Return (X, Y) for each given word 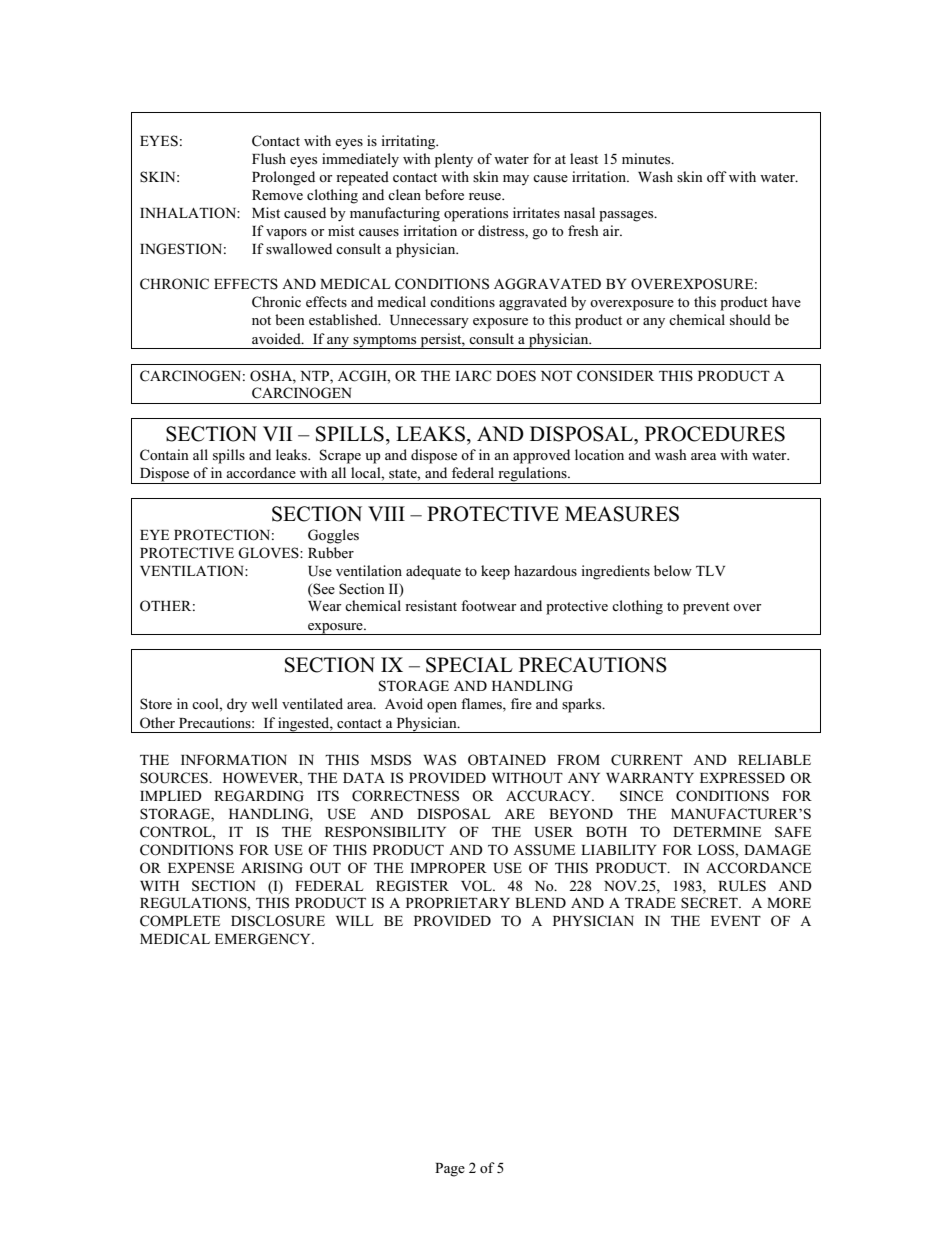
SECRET (710, 903)
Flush (269, 159)
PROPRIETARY (458, 903)
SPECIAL (469, 665)
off (717, 176)
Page (450, 1170)
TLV (710, 571)
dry (237, 705)
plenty (454, 160)
